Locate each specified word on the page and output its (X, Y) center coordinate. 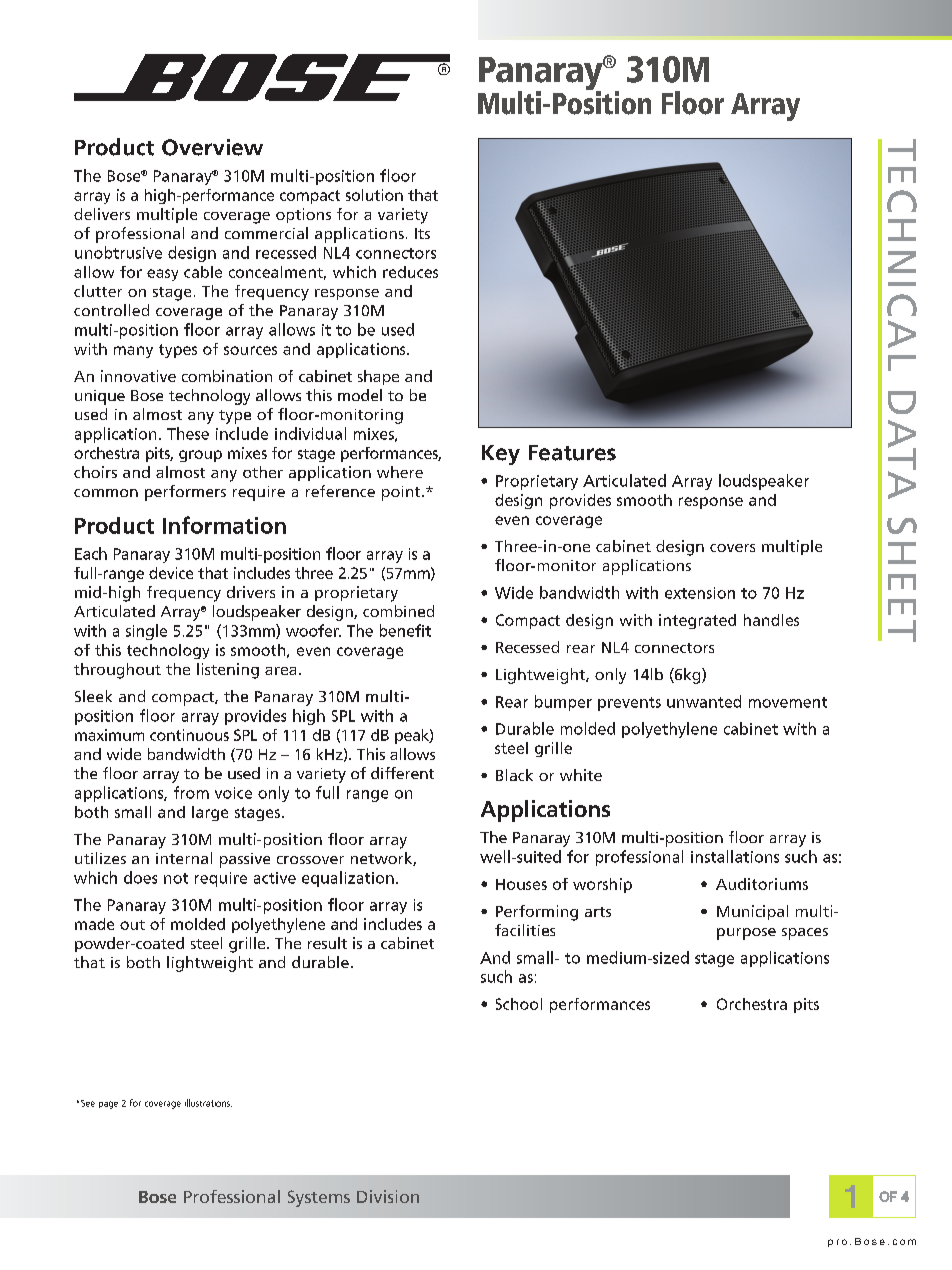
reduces (410, 272)
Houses (521, 884)
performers (185, 493)
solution (374, 195)
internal (184, 858)
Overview (212, 147)
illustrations (208, 1103)
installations (735, 856)
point (402, 493)
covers (732, 548)
